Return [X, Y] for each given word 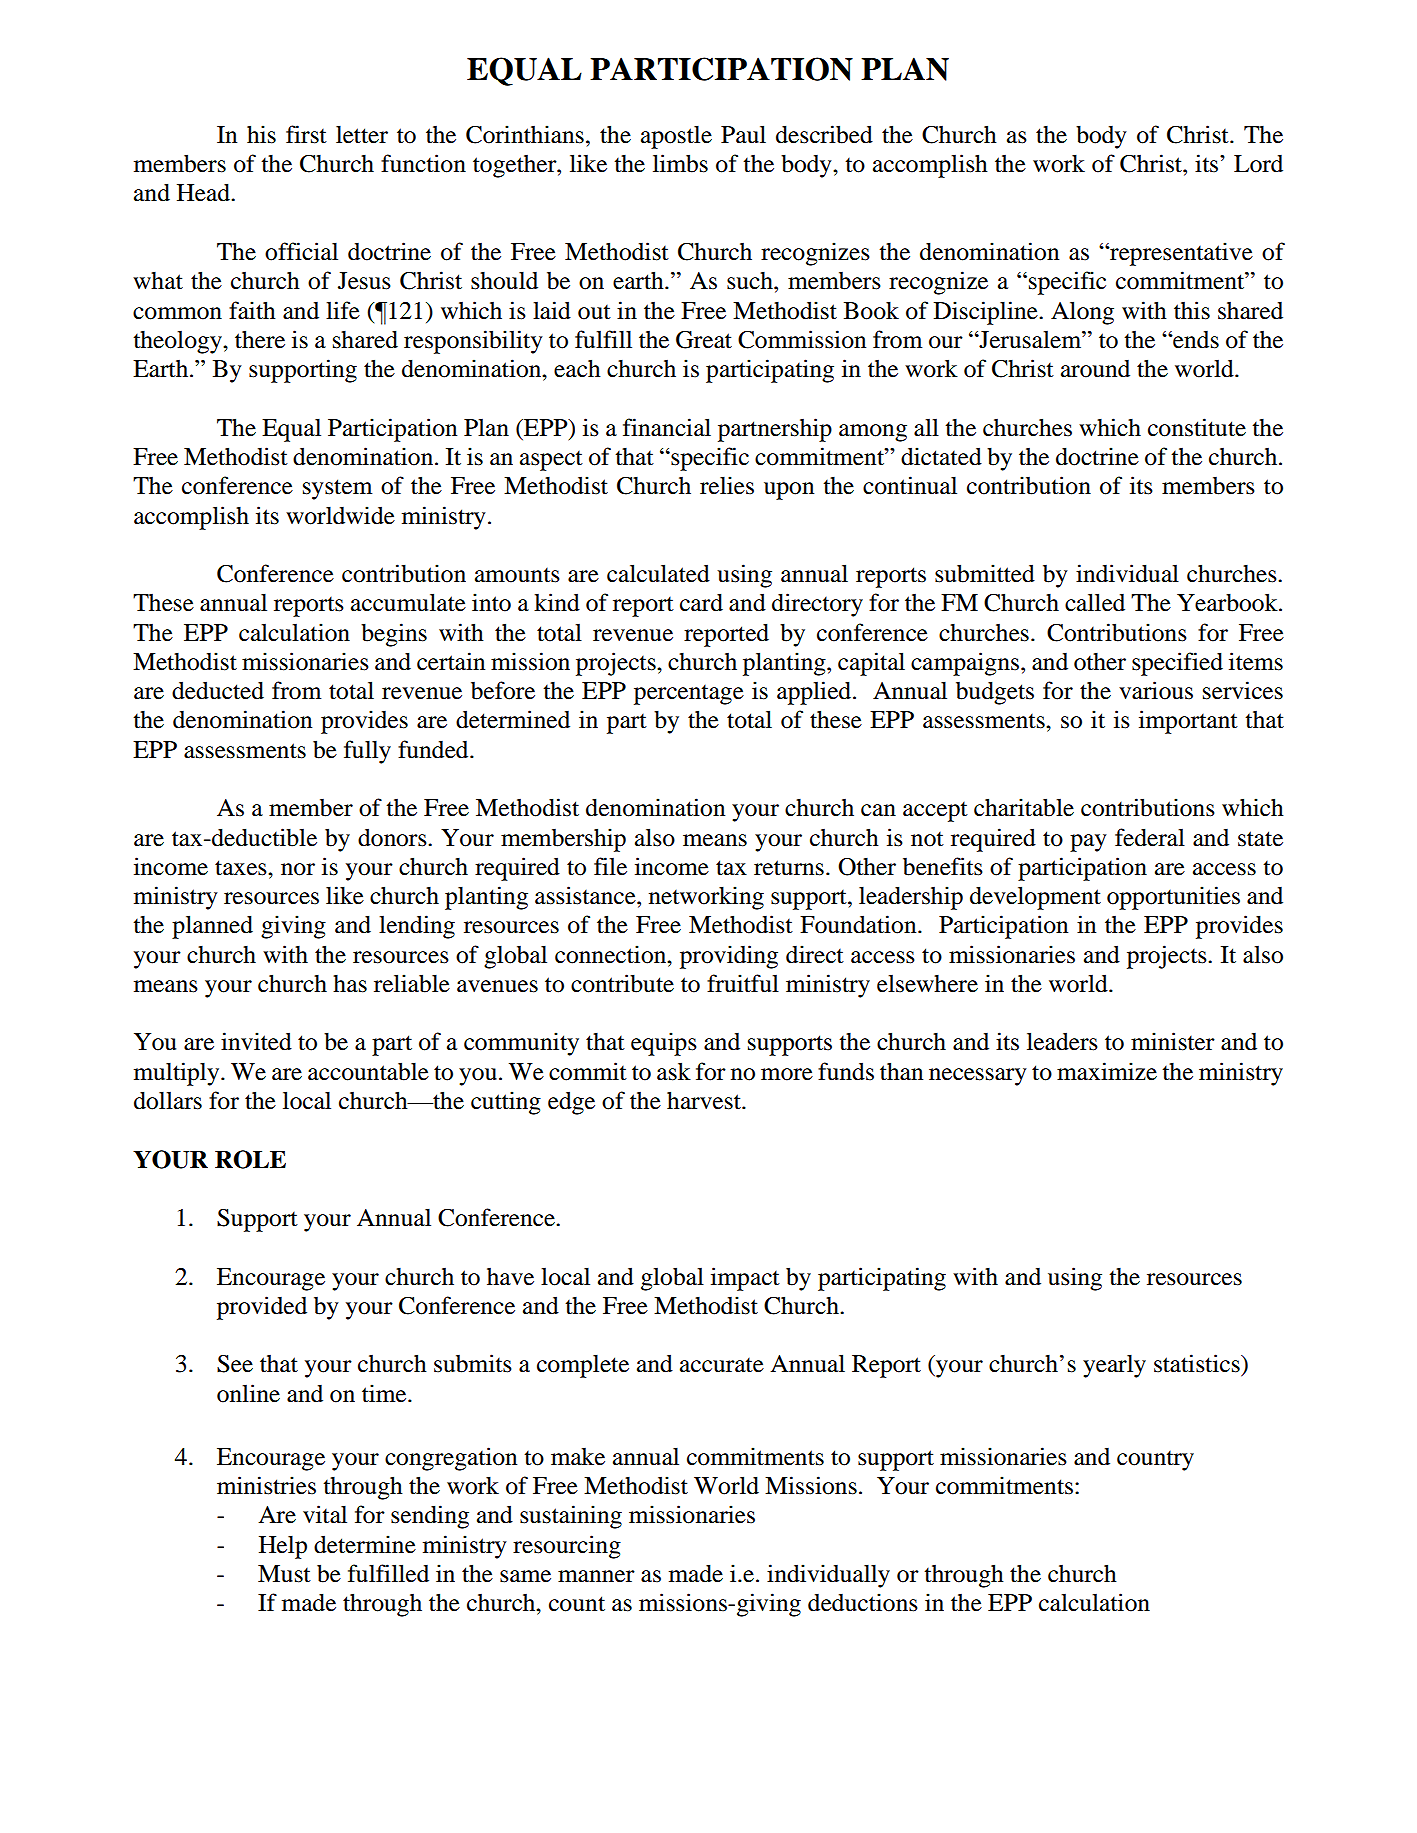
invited [256, 1041]
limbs [680, 163]
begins [394, 635]
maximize [1107, 1071]
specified [1177, 664]
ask [674, 1071]
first [306, 134]
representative [1180, 254]
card [701, 602]
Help [283, 1547]
